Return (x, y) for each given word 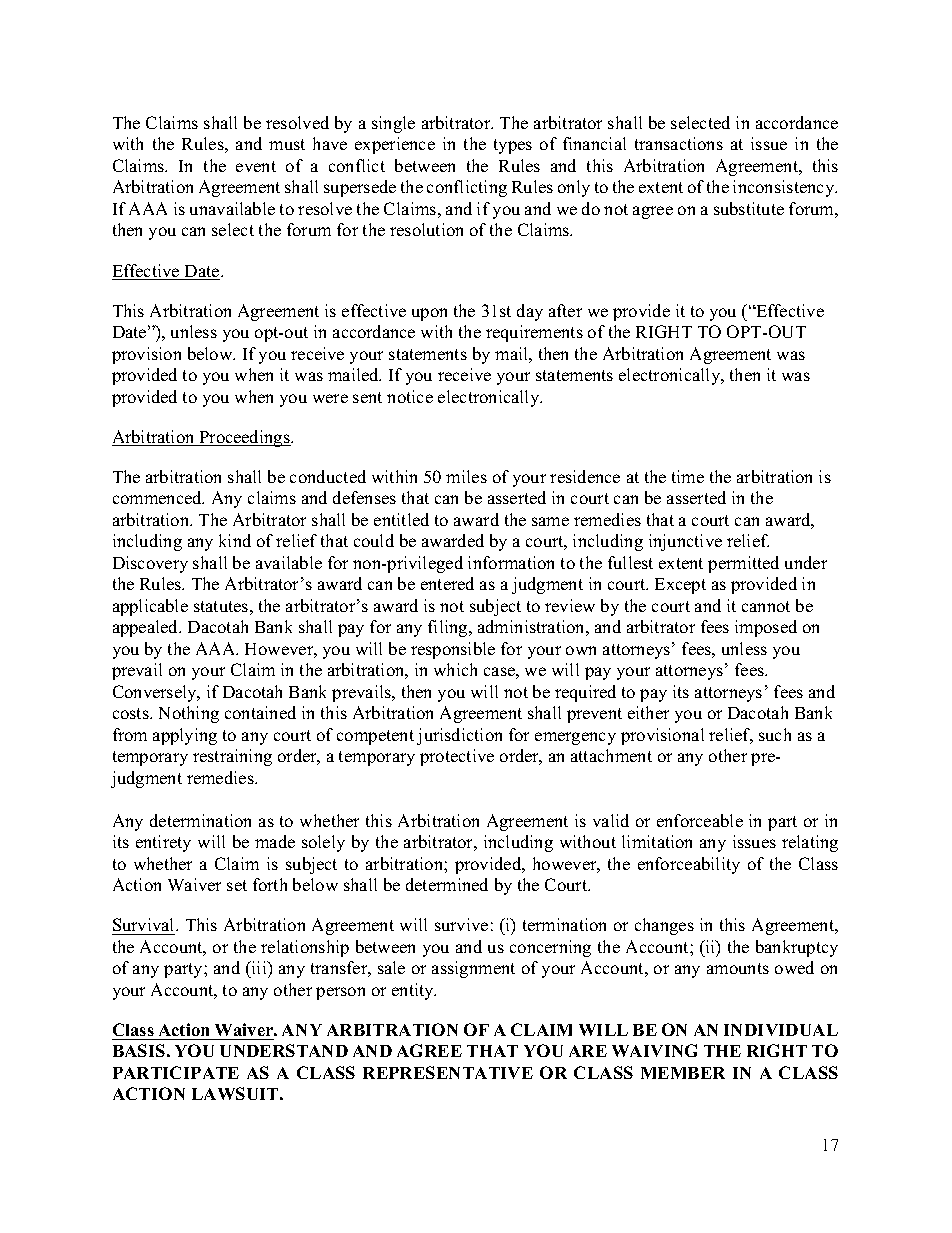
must (287, 144)
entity (414, 991)
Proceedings (244, 438)
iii (259, 967)
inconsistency (785, 188)
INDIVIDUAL (781, 1030)
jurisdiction (459, 736)
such (775, 734)
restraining (232, 757)
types (513, 146)
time (688, 476)
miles (466, 476)
